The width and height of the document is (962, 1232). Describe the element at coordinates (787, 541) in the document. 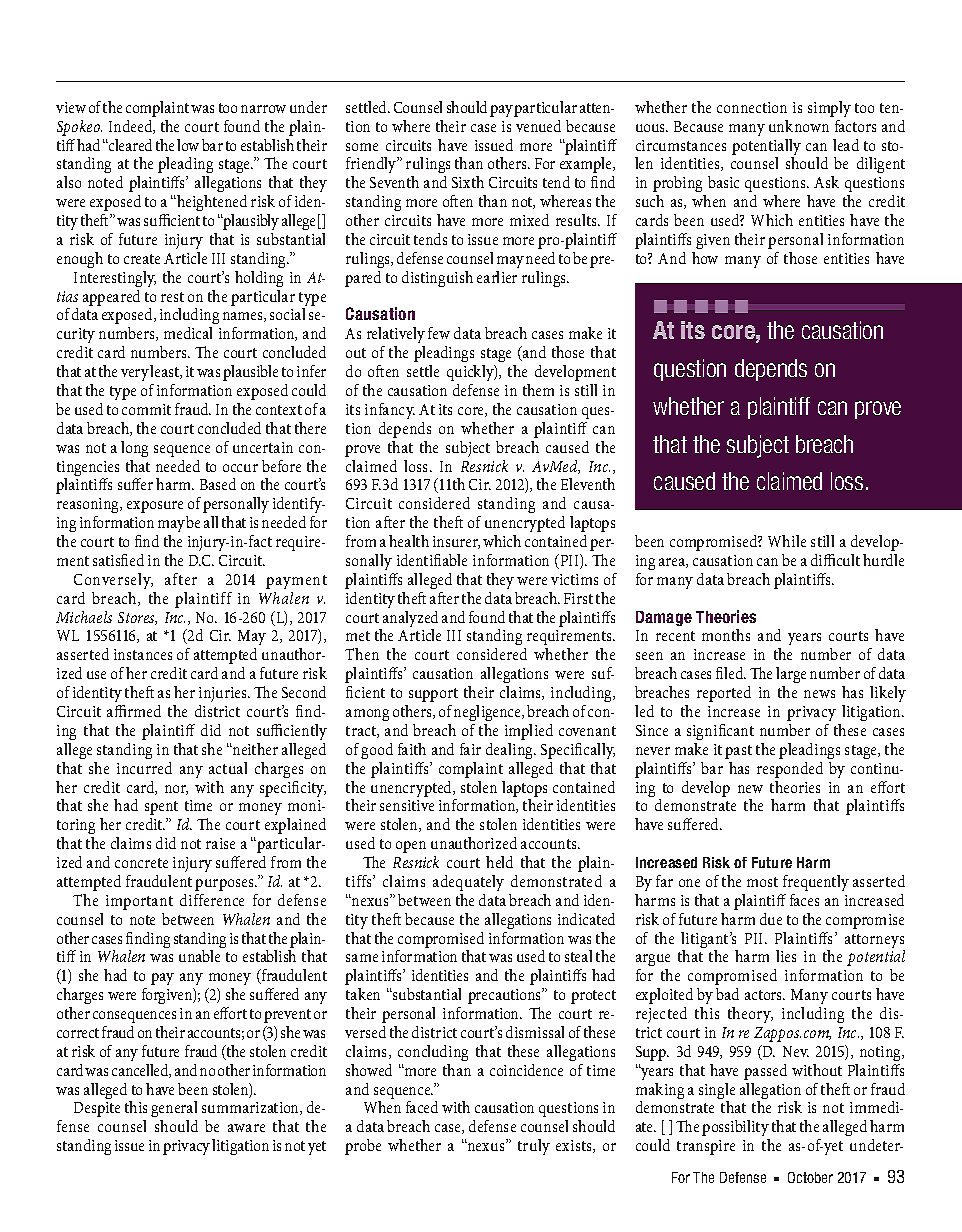

I see `While` at that location.
